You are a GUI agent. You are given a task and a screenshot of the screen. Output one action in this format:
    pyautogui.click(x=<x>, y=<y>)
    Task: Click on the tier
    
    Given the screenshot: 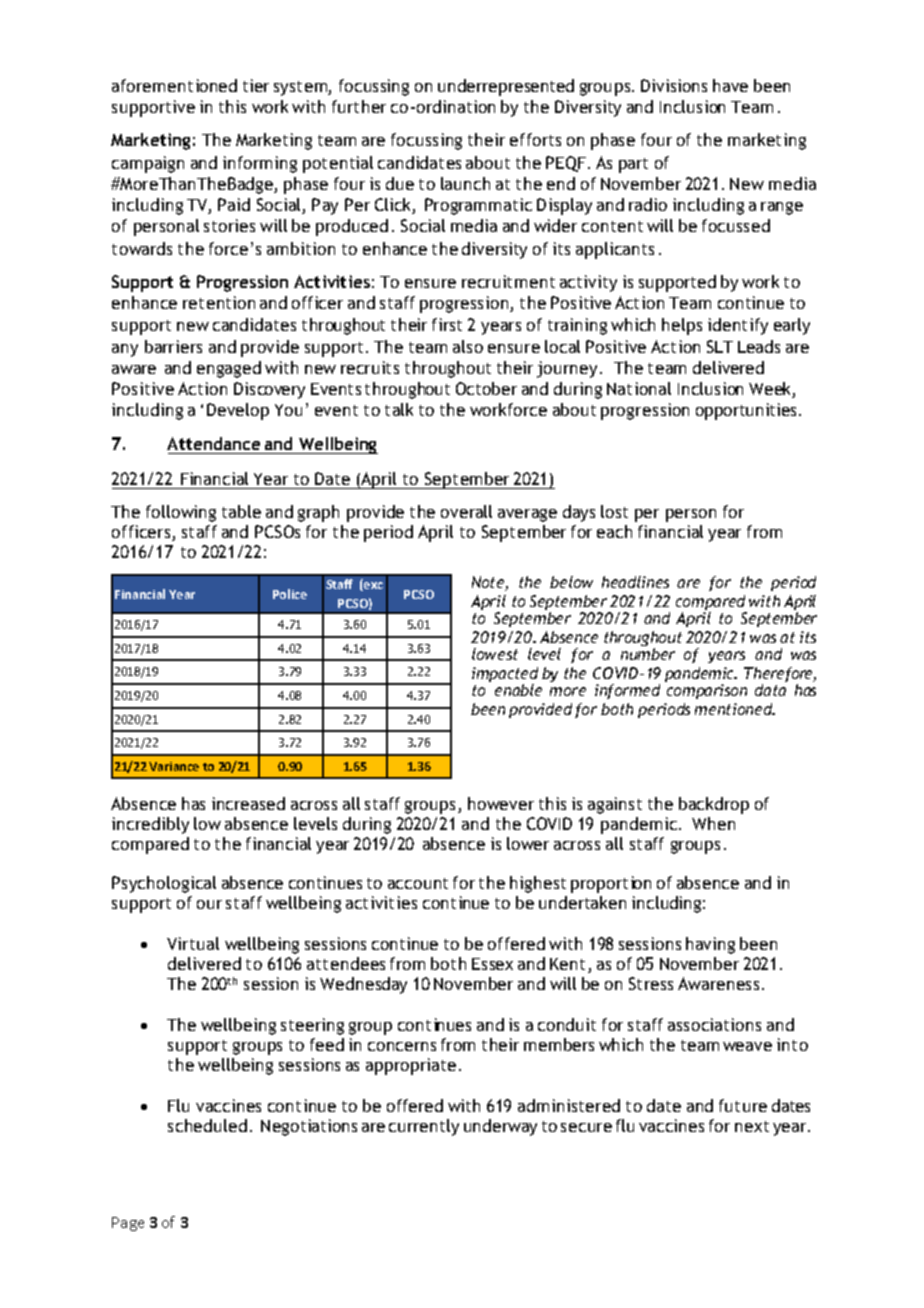 What is the action you would take?
    pyautogui.click(x=256, y=85)
